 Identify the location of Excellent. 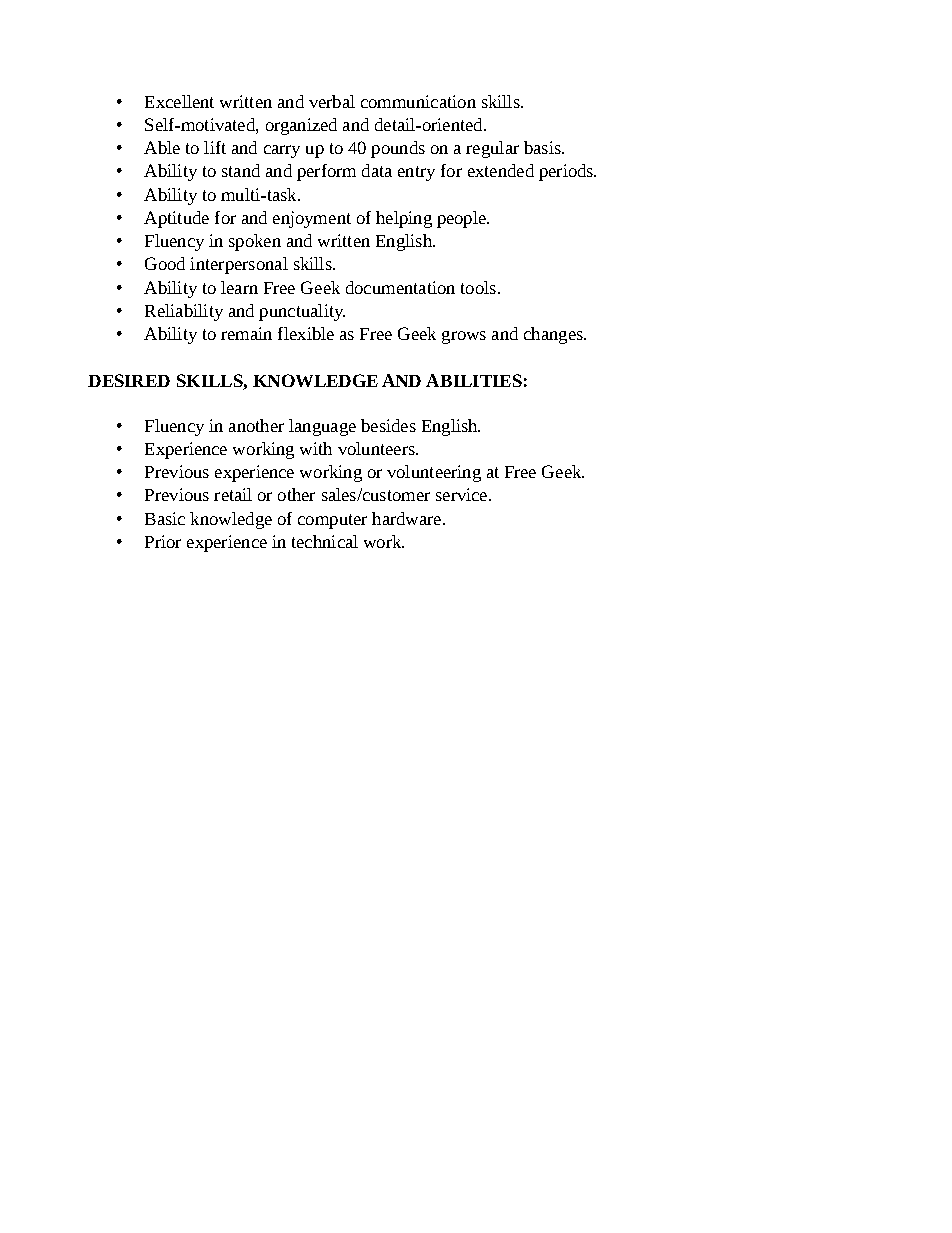
(179, 101).
